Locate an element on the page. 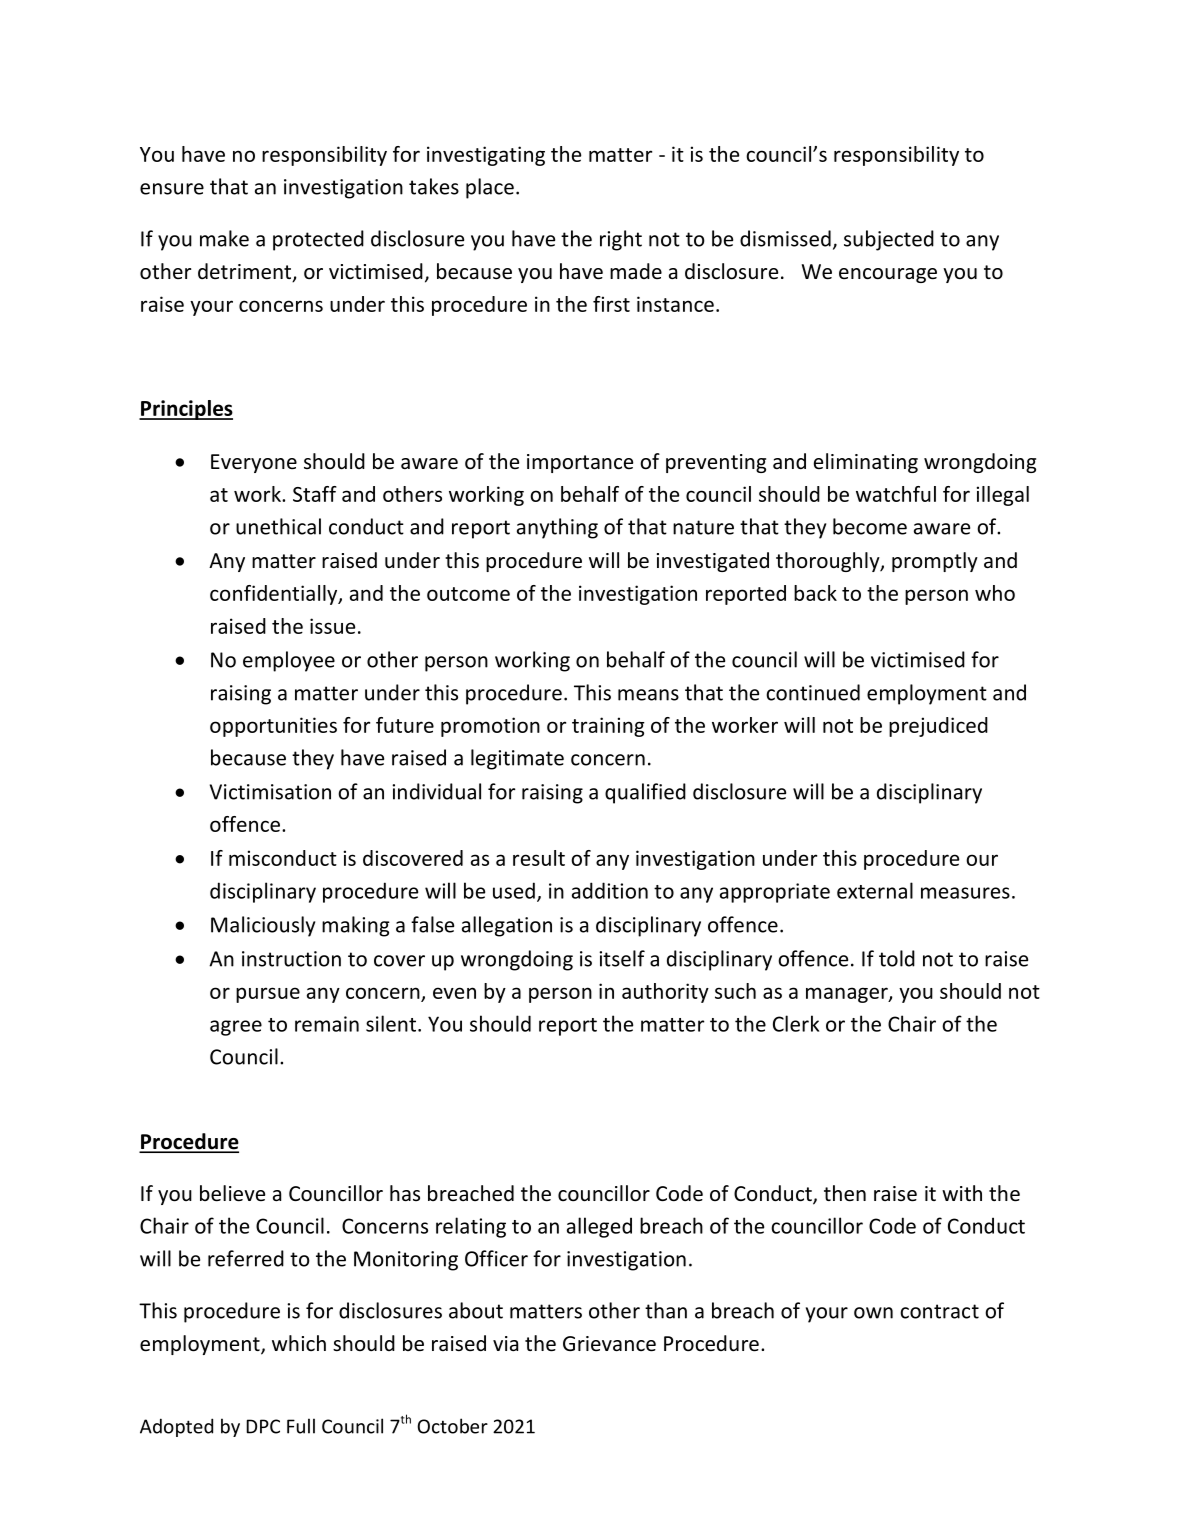 The width and height of the image is (1186, 1535). opportunities is located at coordinates (273, 727).
